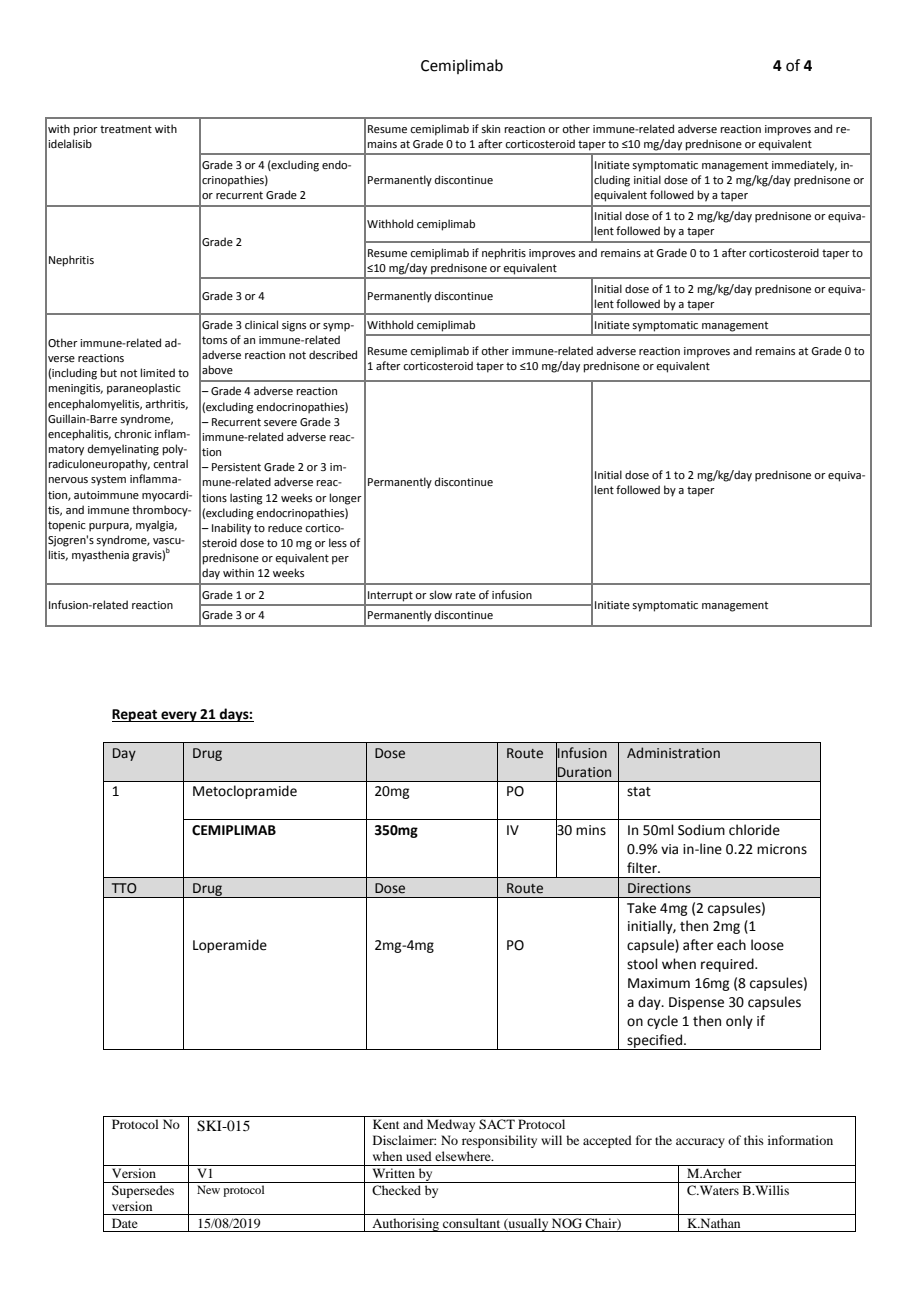 The height and width of the document is (1308, 924). Describe the element at coordinates (731, 945) in the document. I see `each` at that location.
